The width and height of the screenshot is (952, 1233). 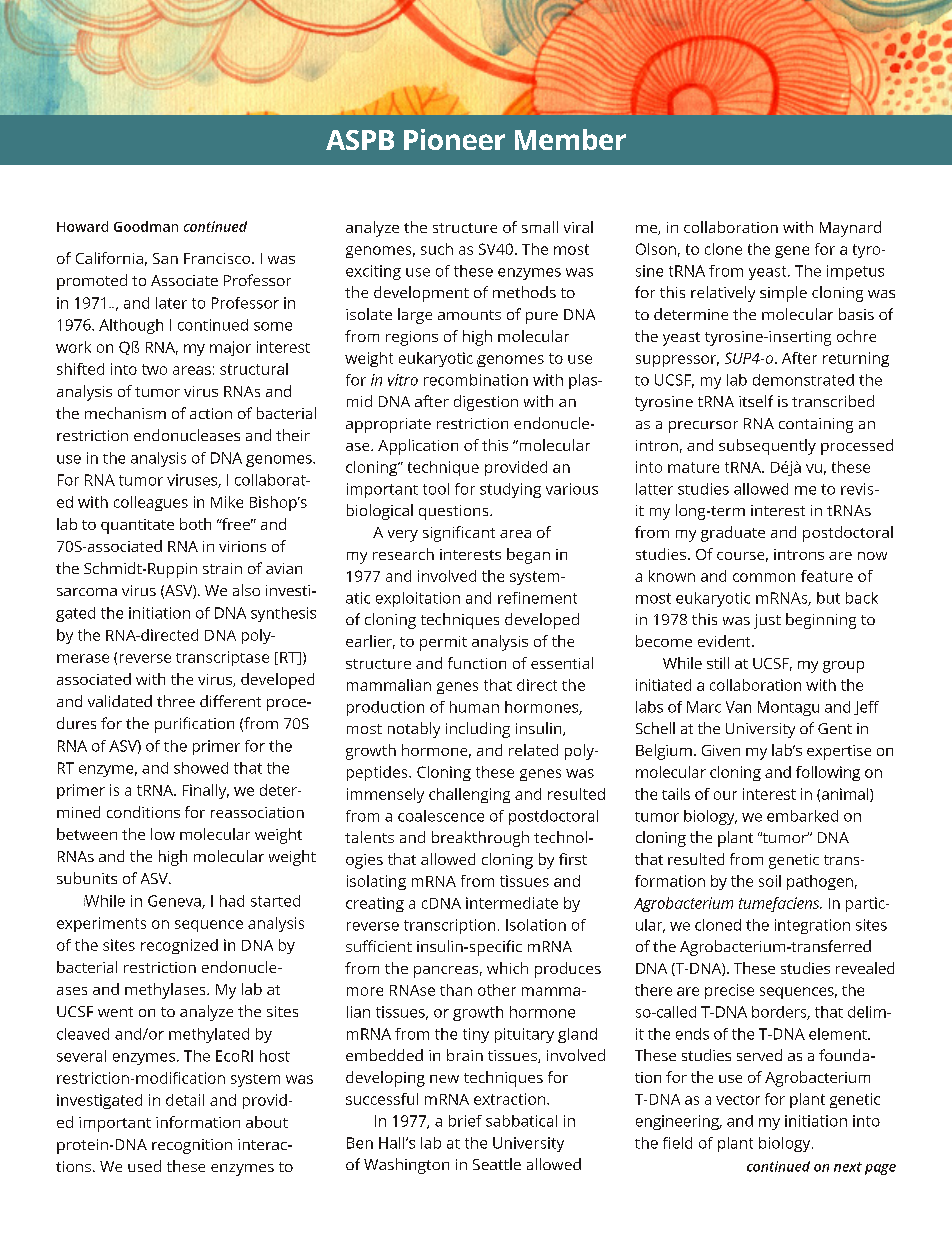 I want to click on Pioneer, so click(x=454, y=139).
